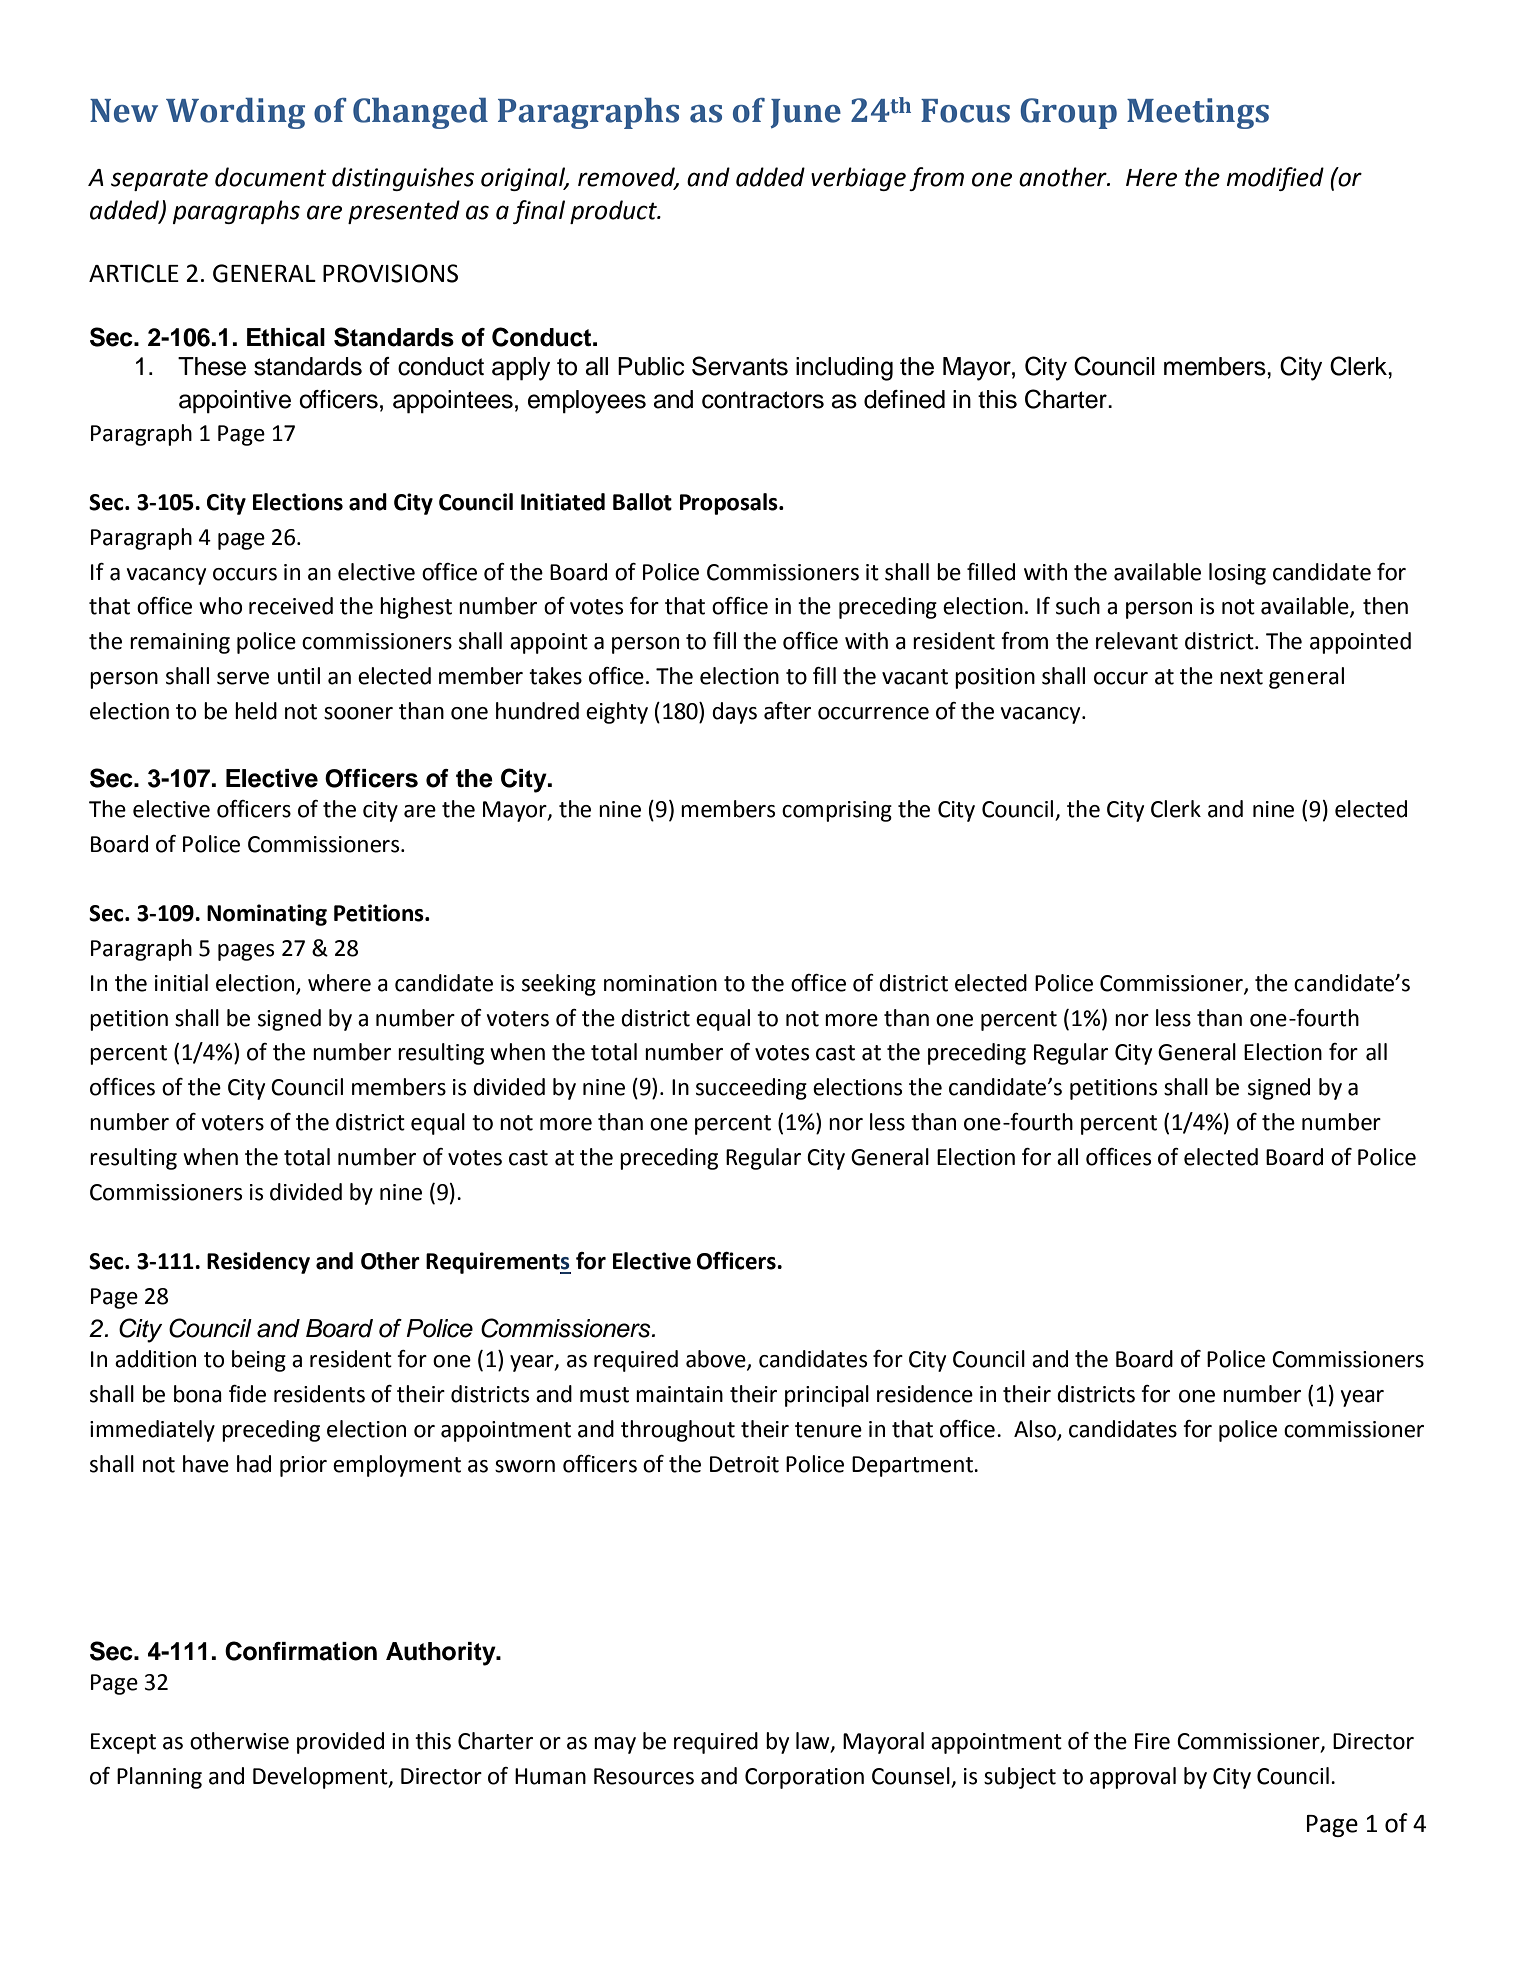 Image resolution: width=1516 pixels, height=1962 pixels. What do you see at coordinates (1241, 677) in the screenshot?
I see `next` at bounding box center [1241, 677].
